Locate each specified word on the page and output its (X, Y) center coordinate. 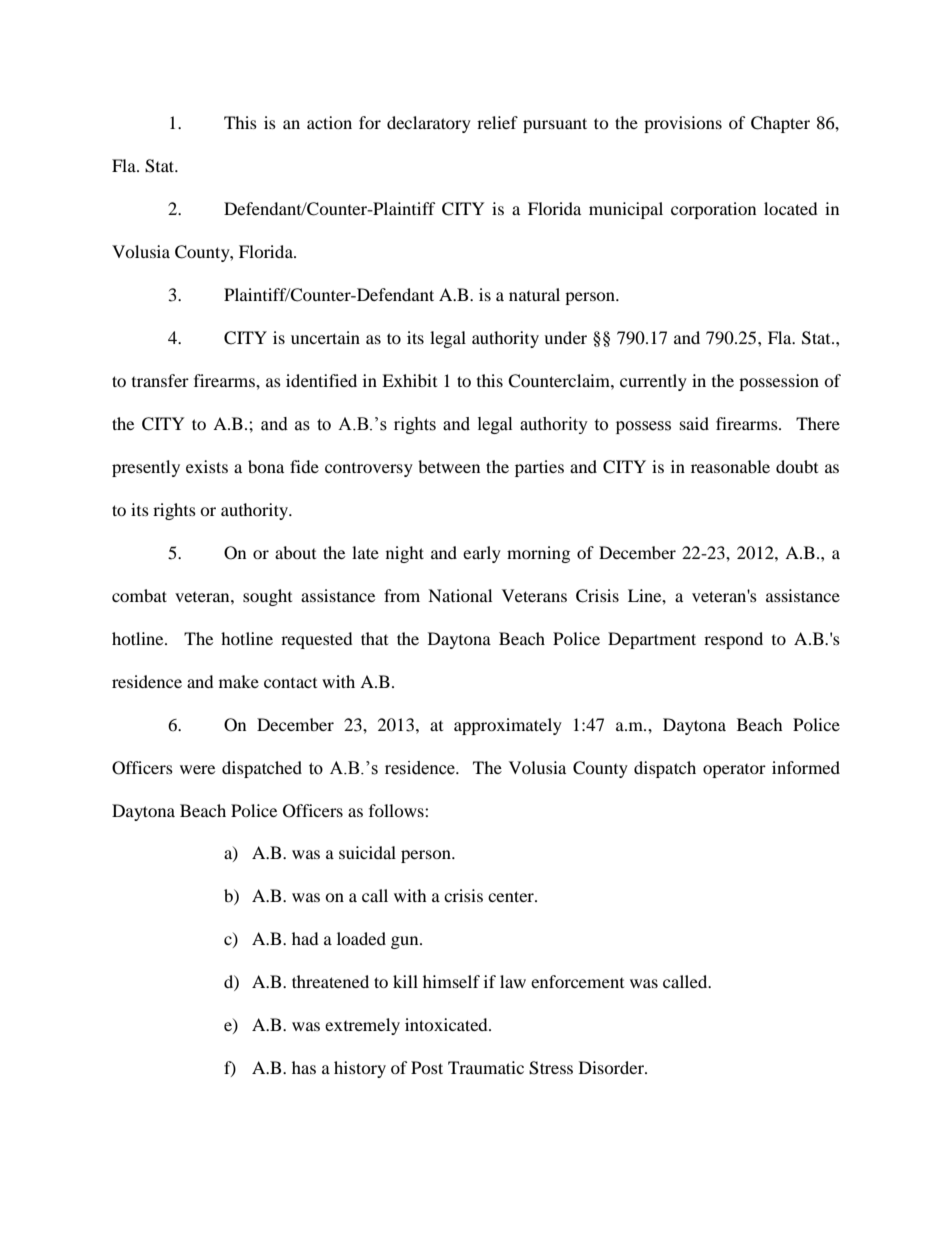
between (449, 466)
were (197, 769)
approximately (508, 726)
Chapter (780, 124)
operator (734, 771)
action (329, 122)
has (304, 1067)
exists (207, 466)
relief (497, 122)
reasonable (730, 466)
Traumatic (486, 1067)
